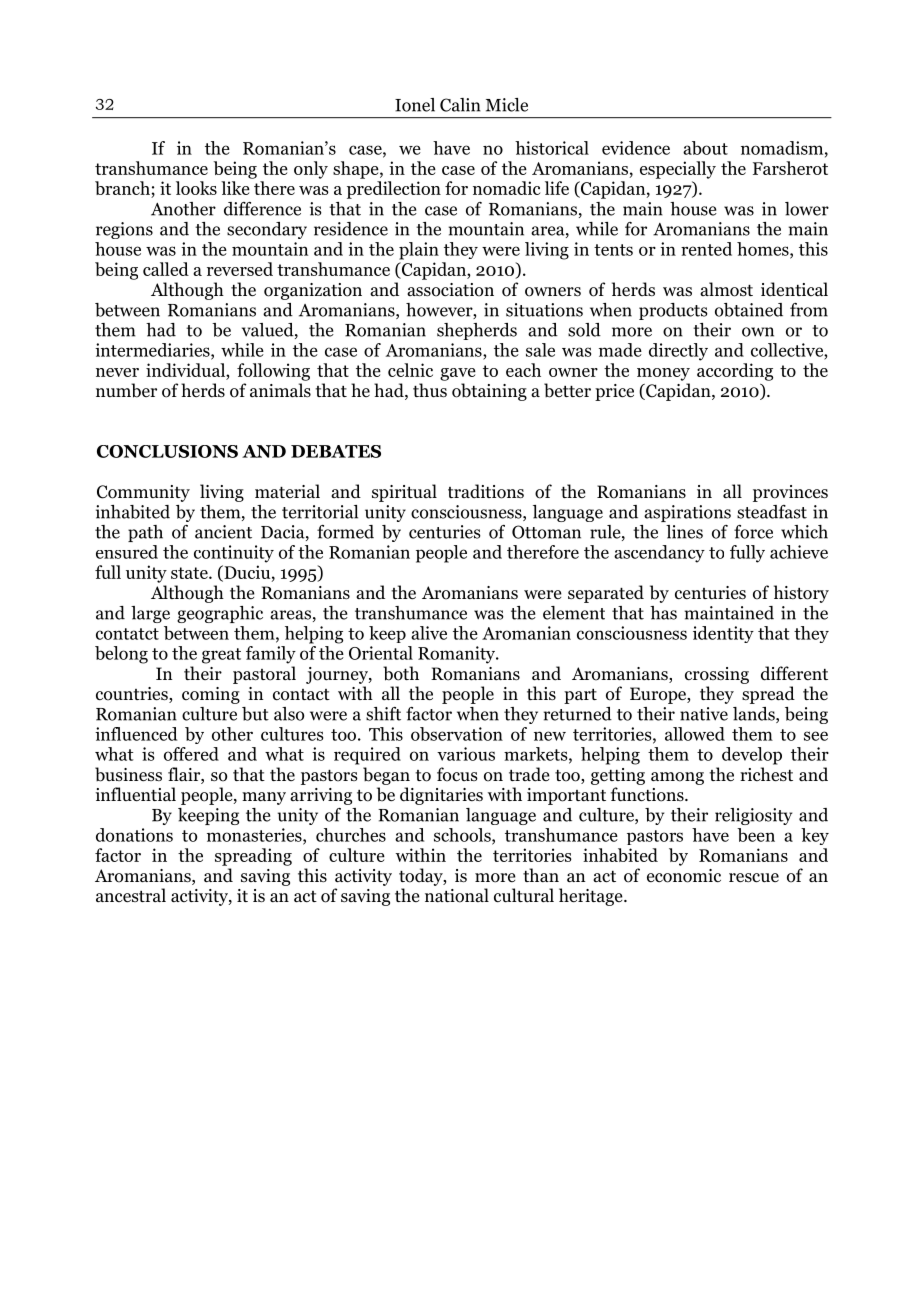 Image resolution: width=924 pixels, height=1316 pixels. I want to click on national, so click(457, 895).
